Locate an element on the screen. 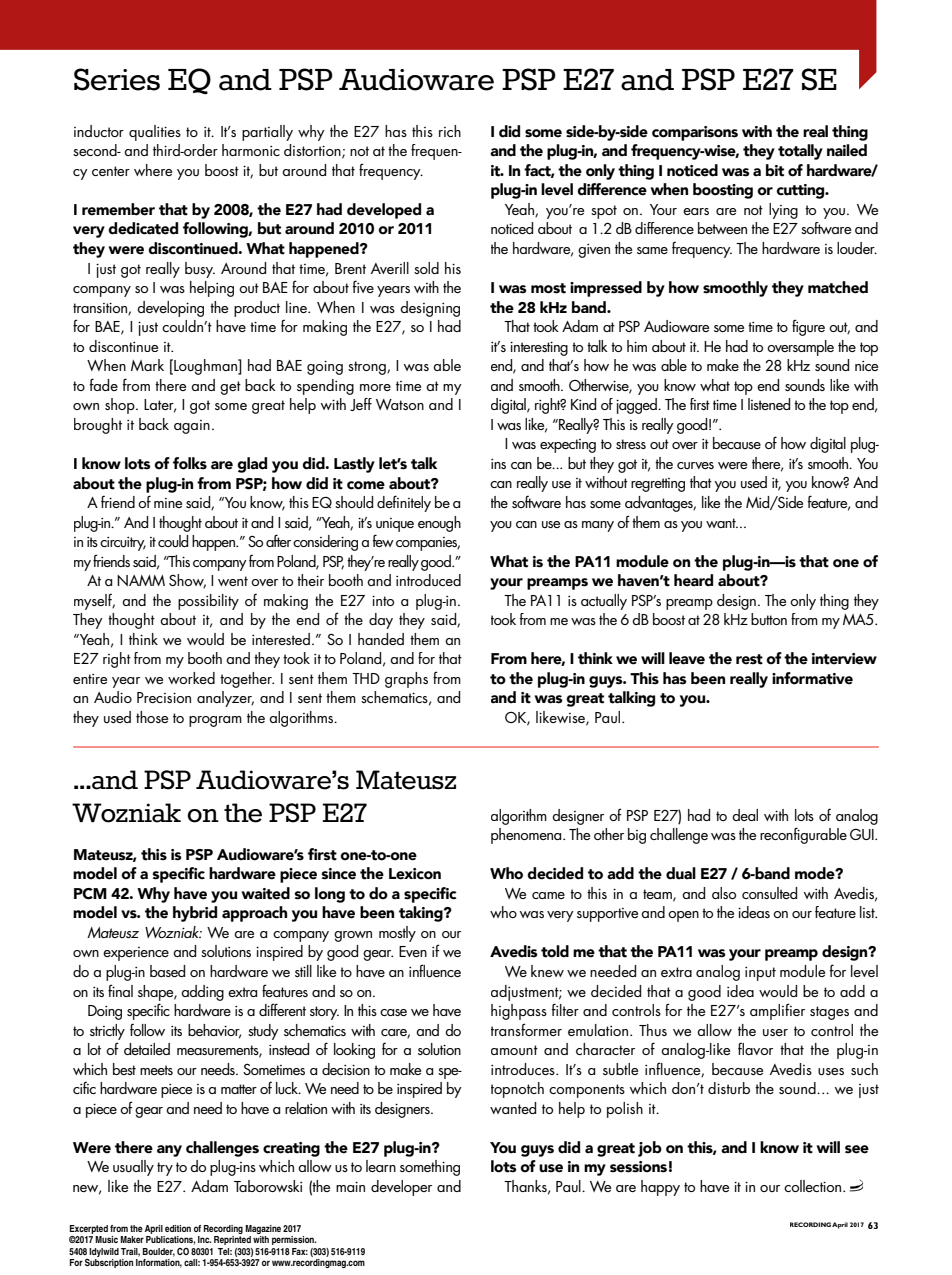  rich is located at coordinates (450, 131).
